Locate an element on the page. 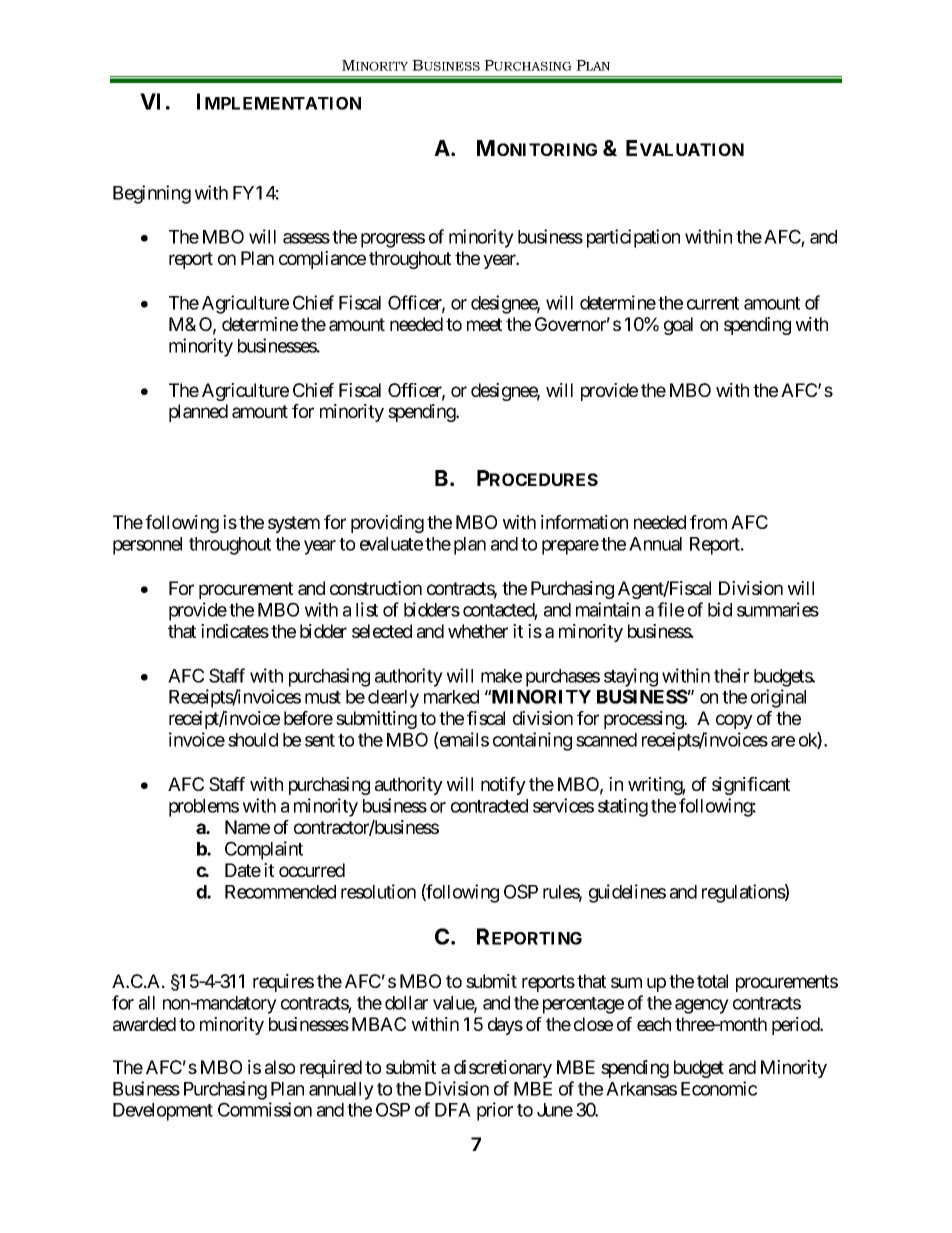 The image size is (952, 1233). indicates is located at coordinates (235, 631).
